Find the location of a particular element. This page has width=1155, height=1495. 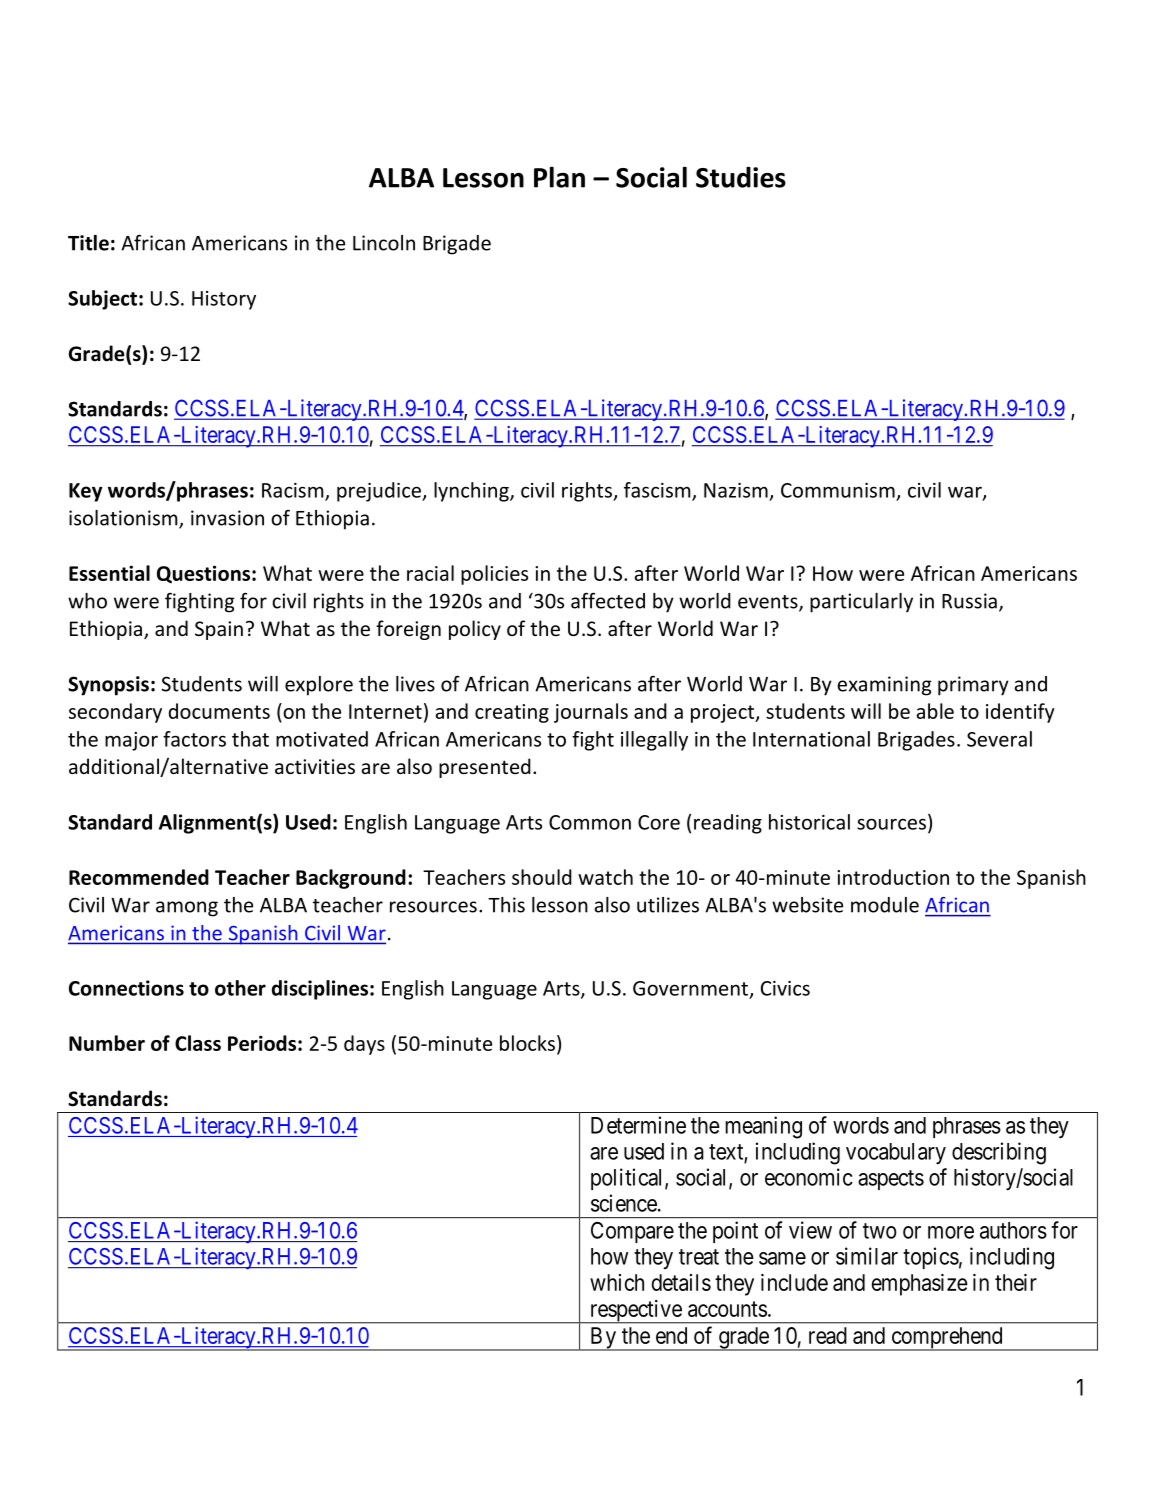

invasion is located at coordinates (227, 518).
